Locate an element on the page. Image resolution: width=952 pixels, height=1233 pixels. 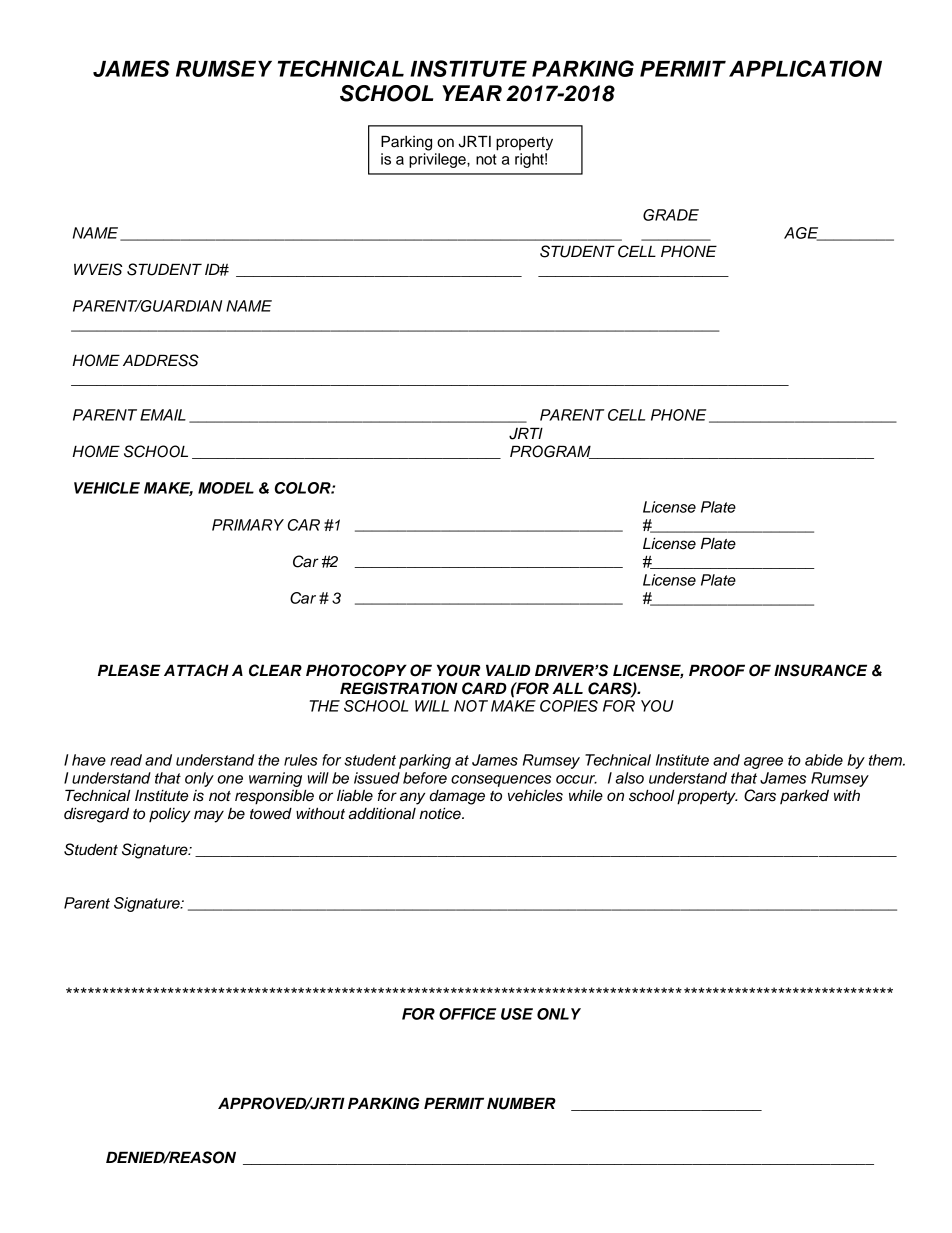
NUMBER is located at coordinates (521, 1103).
